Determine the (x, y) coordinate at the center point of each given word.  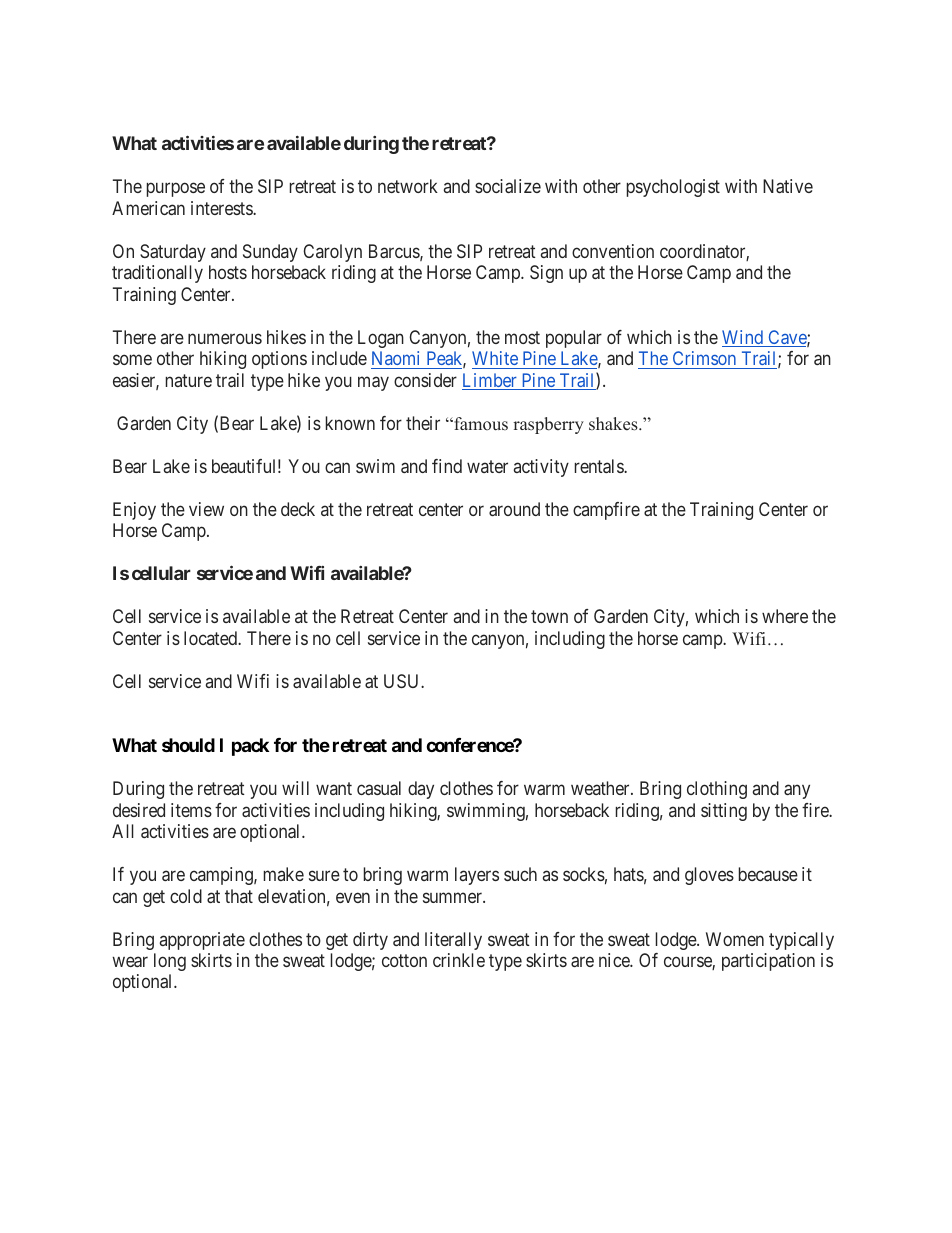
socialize (508, 186)
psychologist (673, 188)
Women (735, 939)
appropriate (202, 941)
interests (222, 208)
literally (453, 941)
